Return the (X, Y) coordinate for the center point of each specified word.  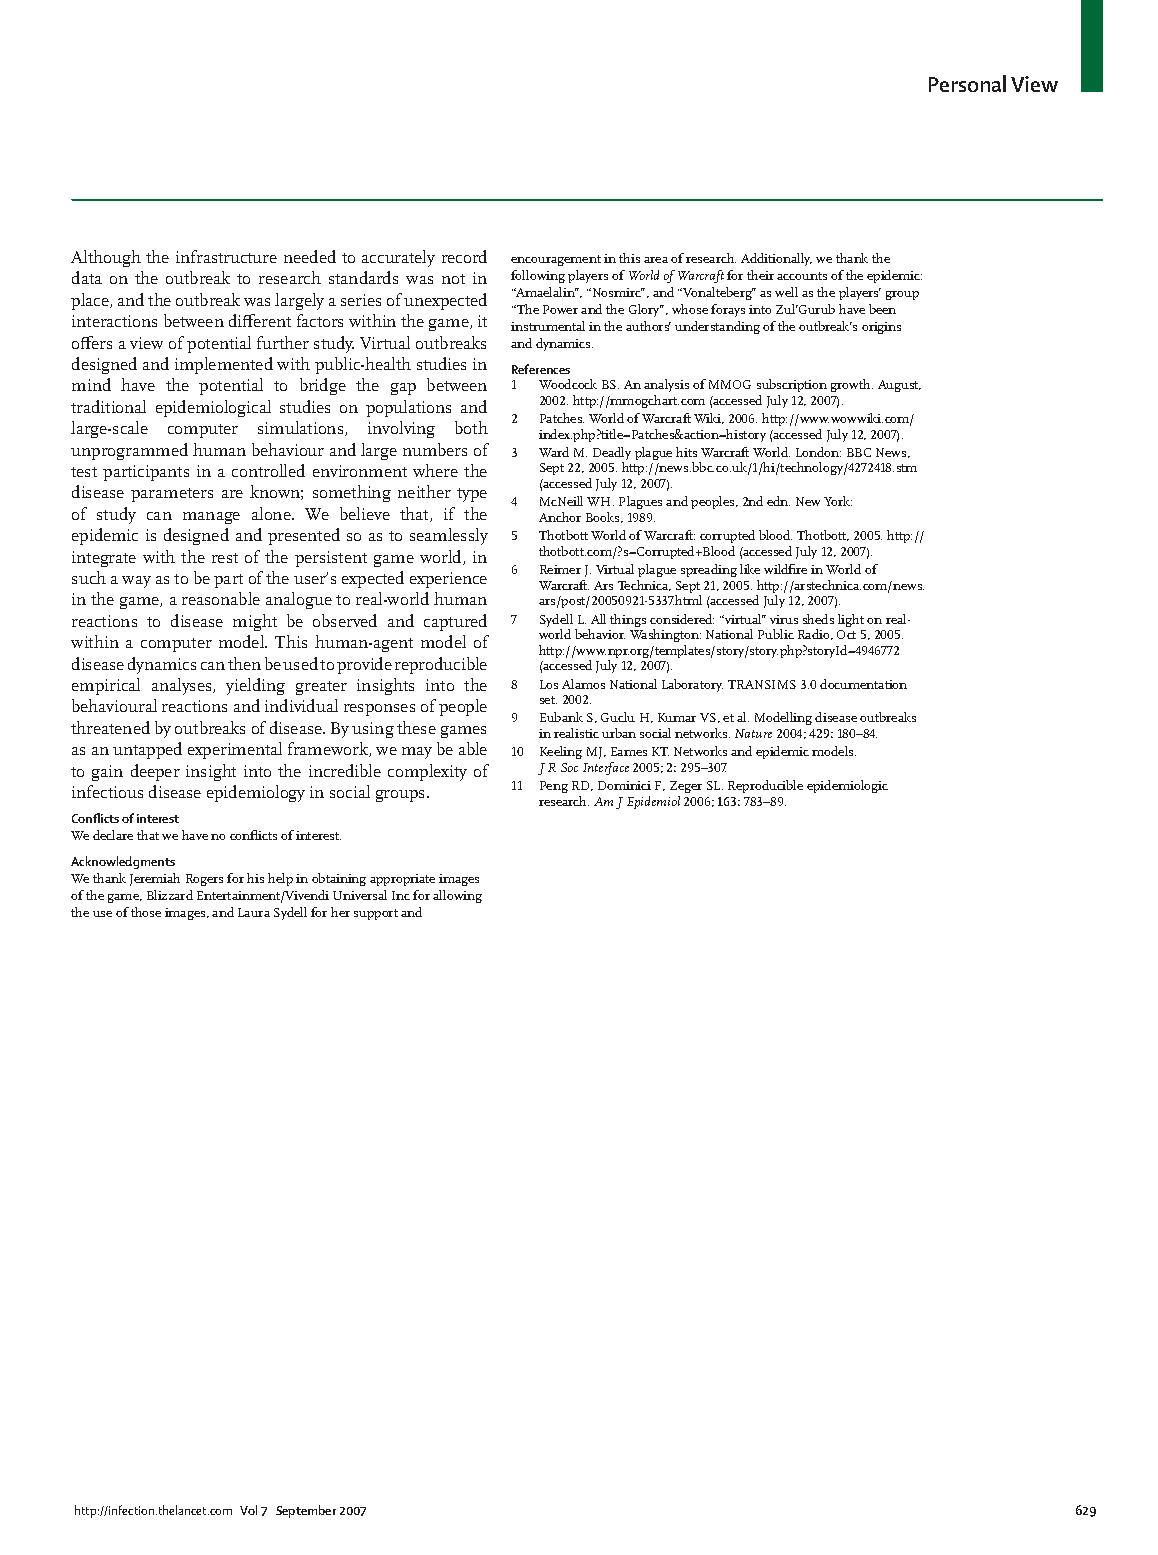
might (255, 622)
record (464, 256)
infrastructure (226, 256)
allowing (457, 896)
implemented (224, 365)
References (541, 369)
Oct (846, 634)
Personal (967, 83)
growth (852, 385)
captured (455, 622)
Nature (753, 733)
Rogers (204, 880)
